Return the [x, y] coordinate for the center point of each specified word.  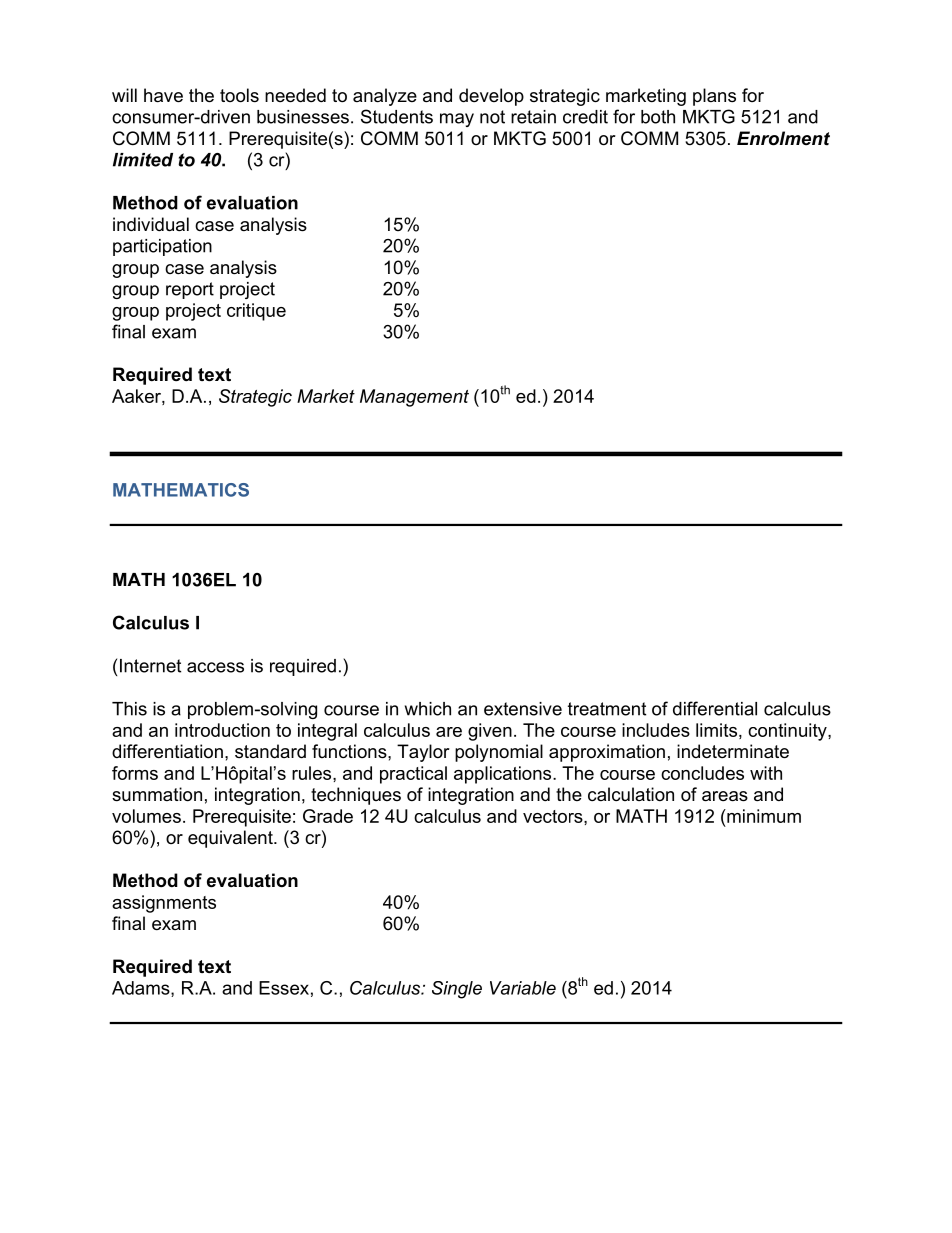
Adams [142, 989]
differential [715, 708]
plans [714, 97]
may [457, 120]
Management [414, 398]
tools [239, 95]
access [215, 667]
